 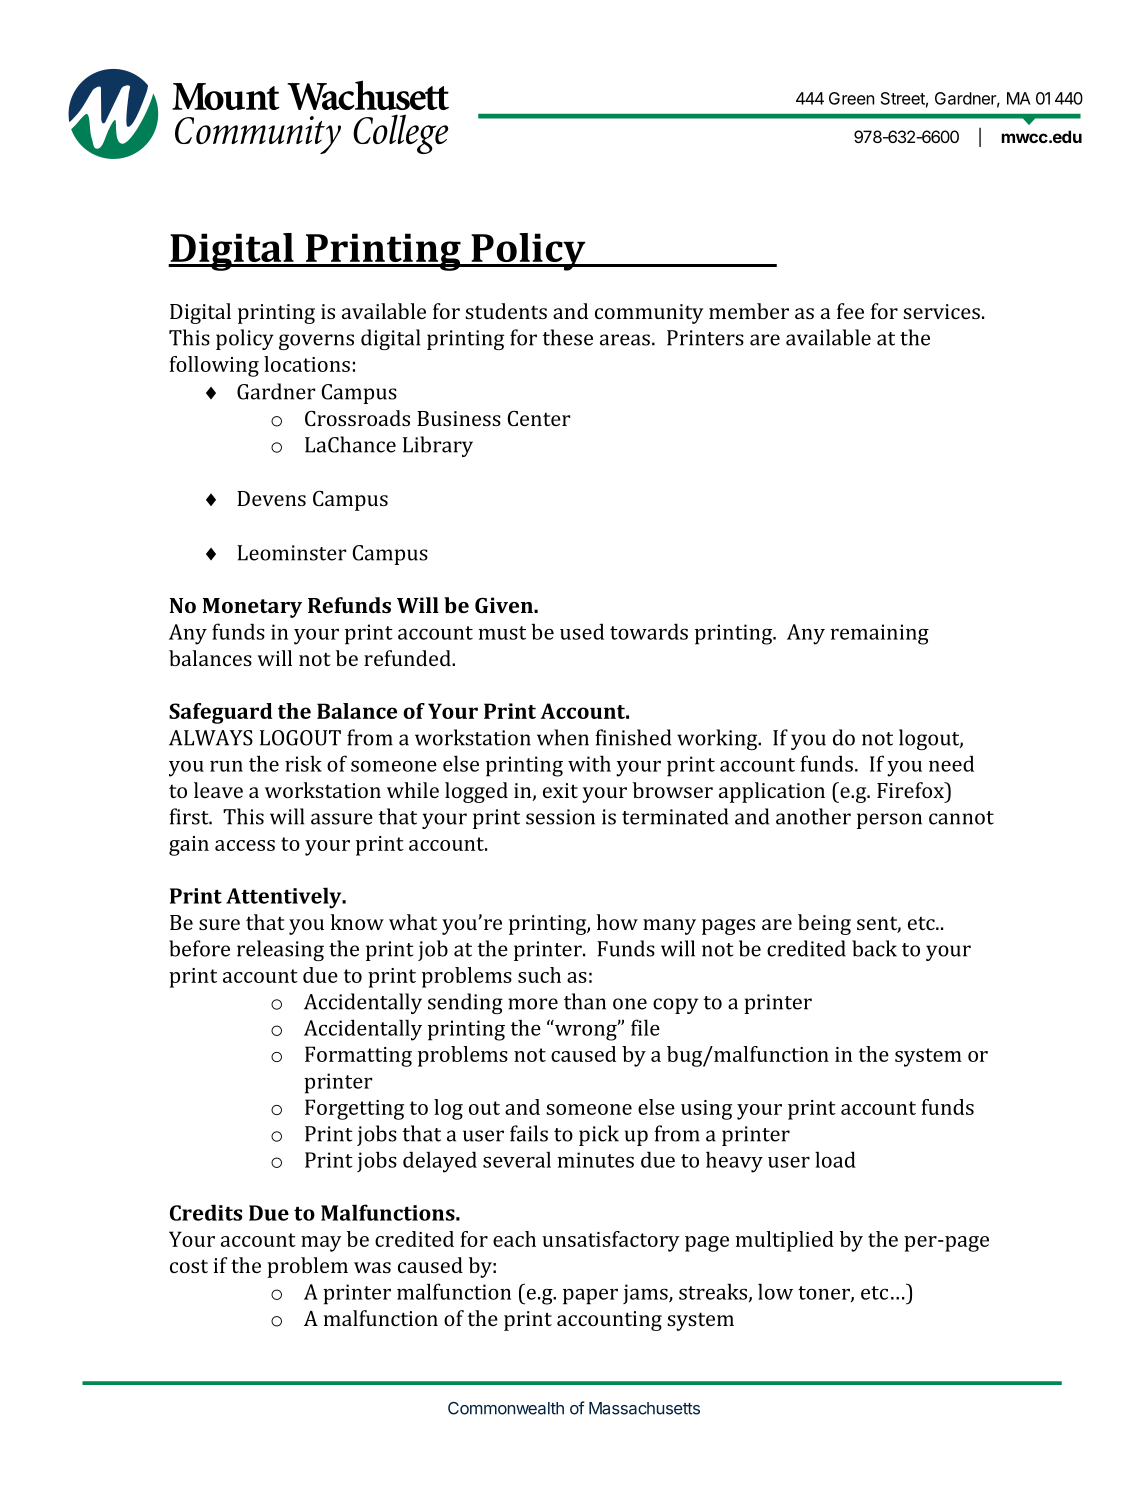 What do you see at coordinates (784, 1241) in the page?
I see `multiplied` at bounding box center [784, 1241].
